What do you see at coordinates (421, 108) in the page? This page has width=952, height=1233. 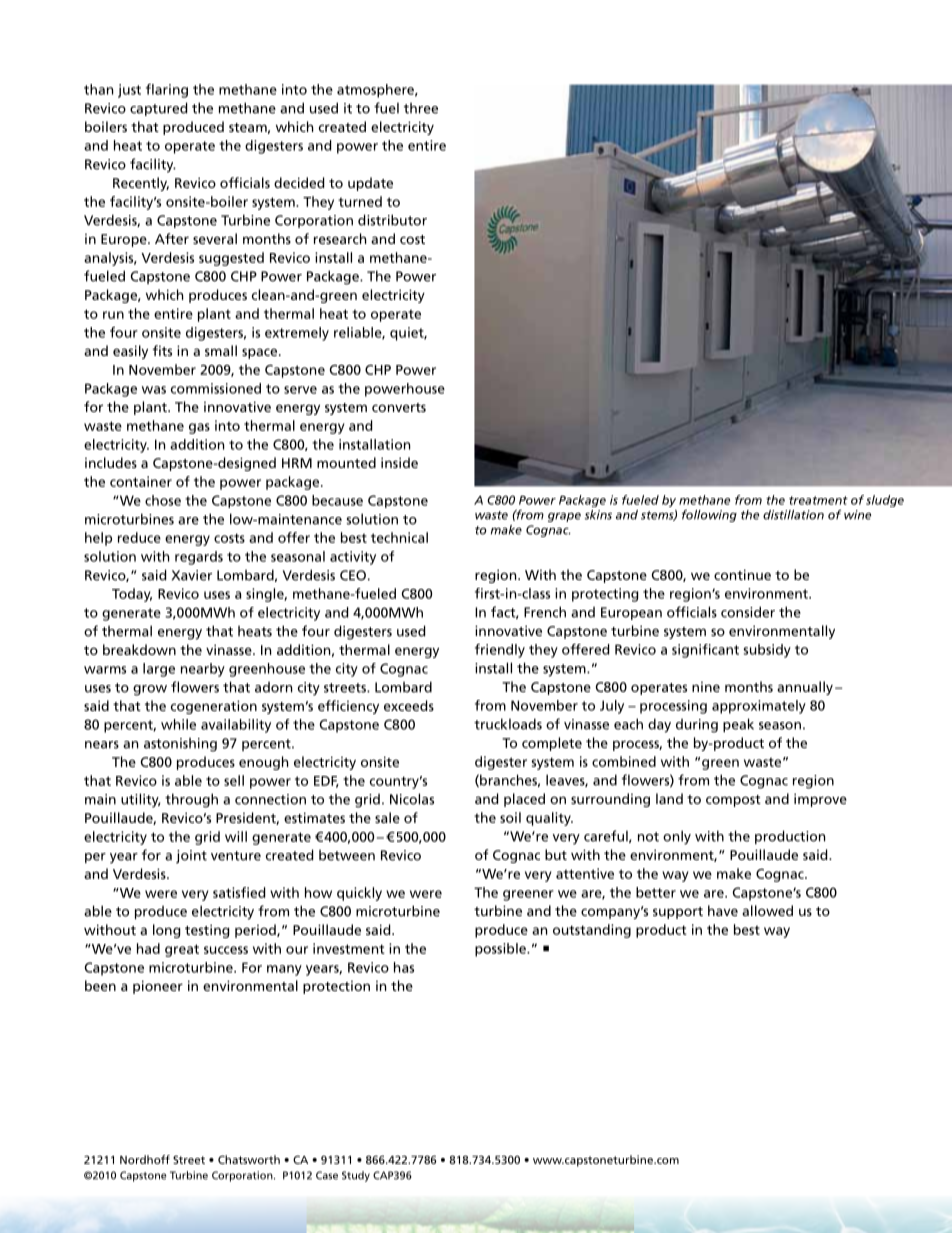 I see `three` at bounding box center [421, 108].
